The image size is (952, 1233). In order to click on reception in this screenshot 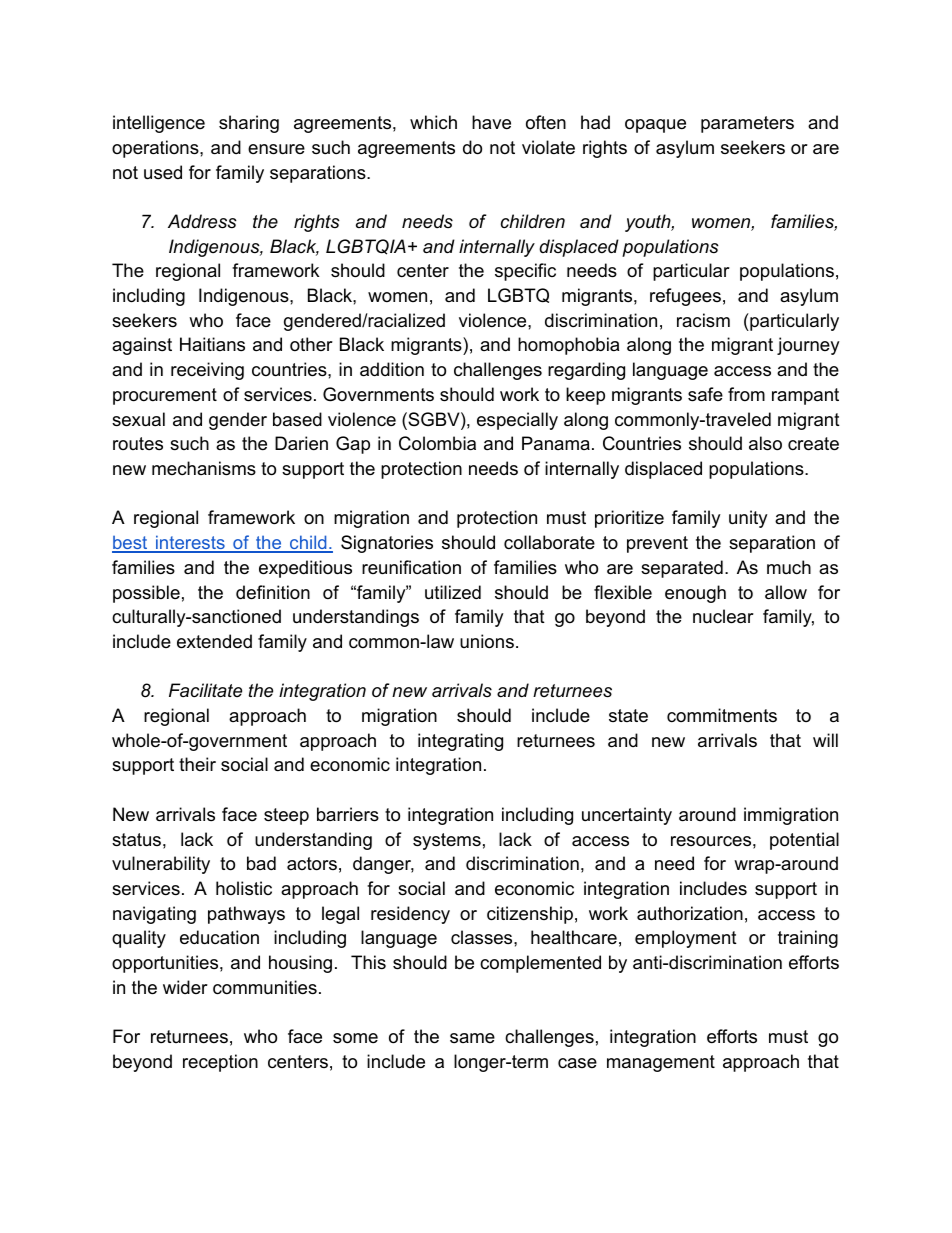, I will do `click(220, 1063)`.
